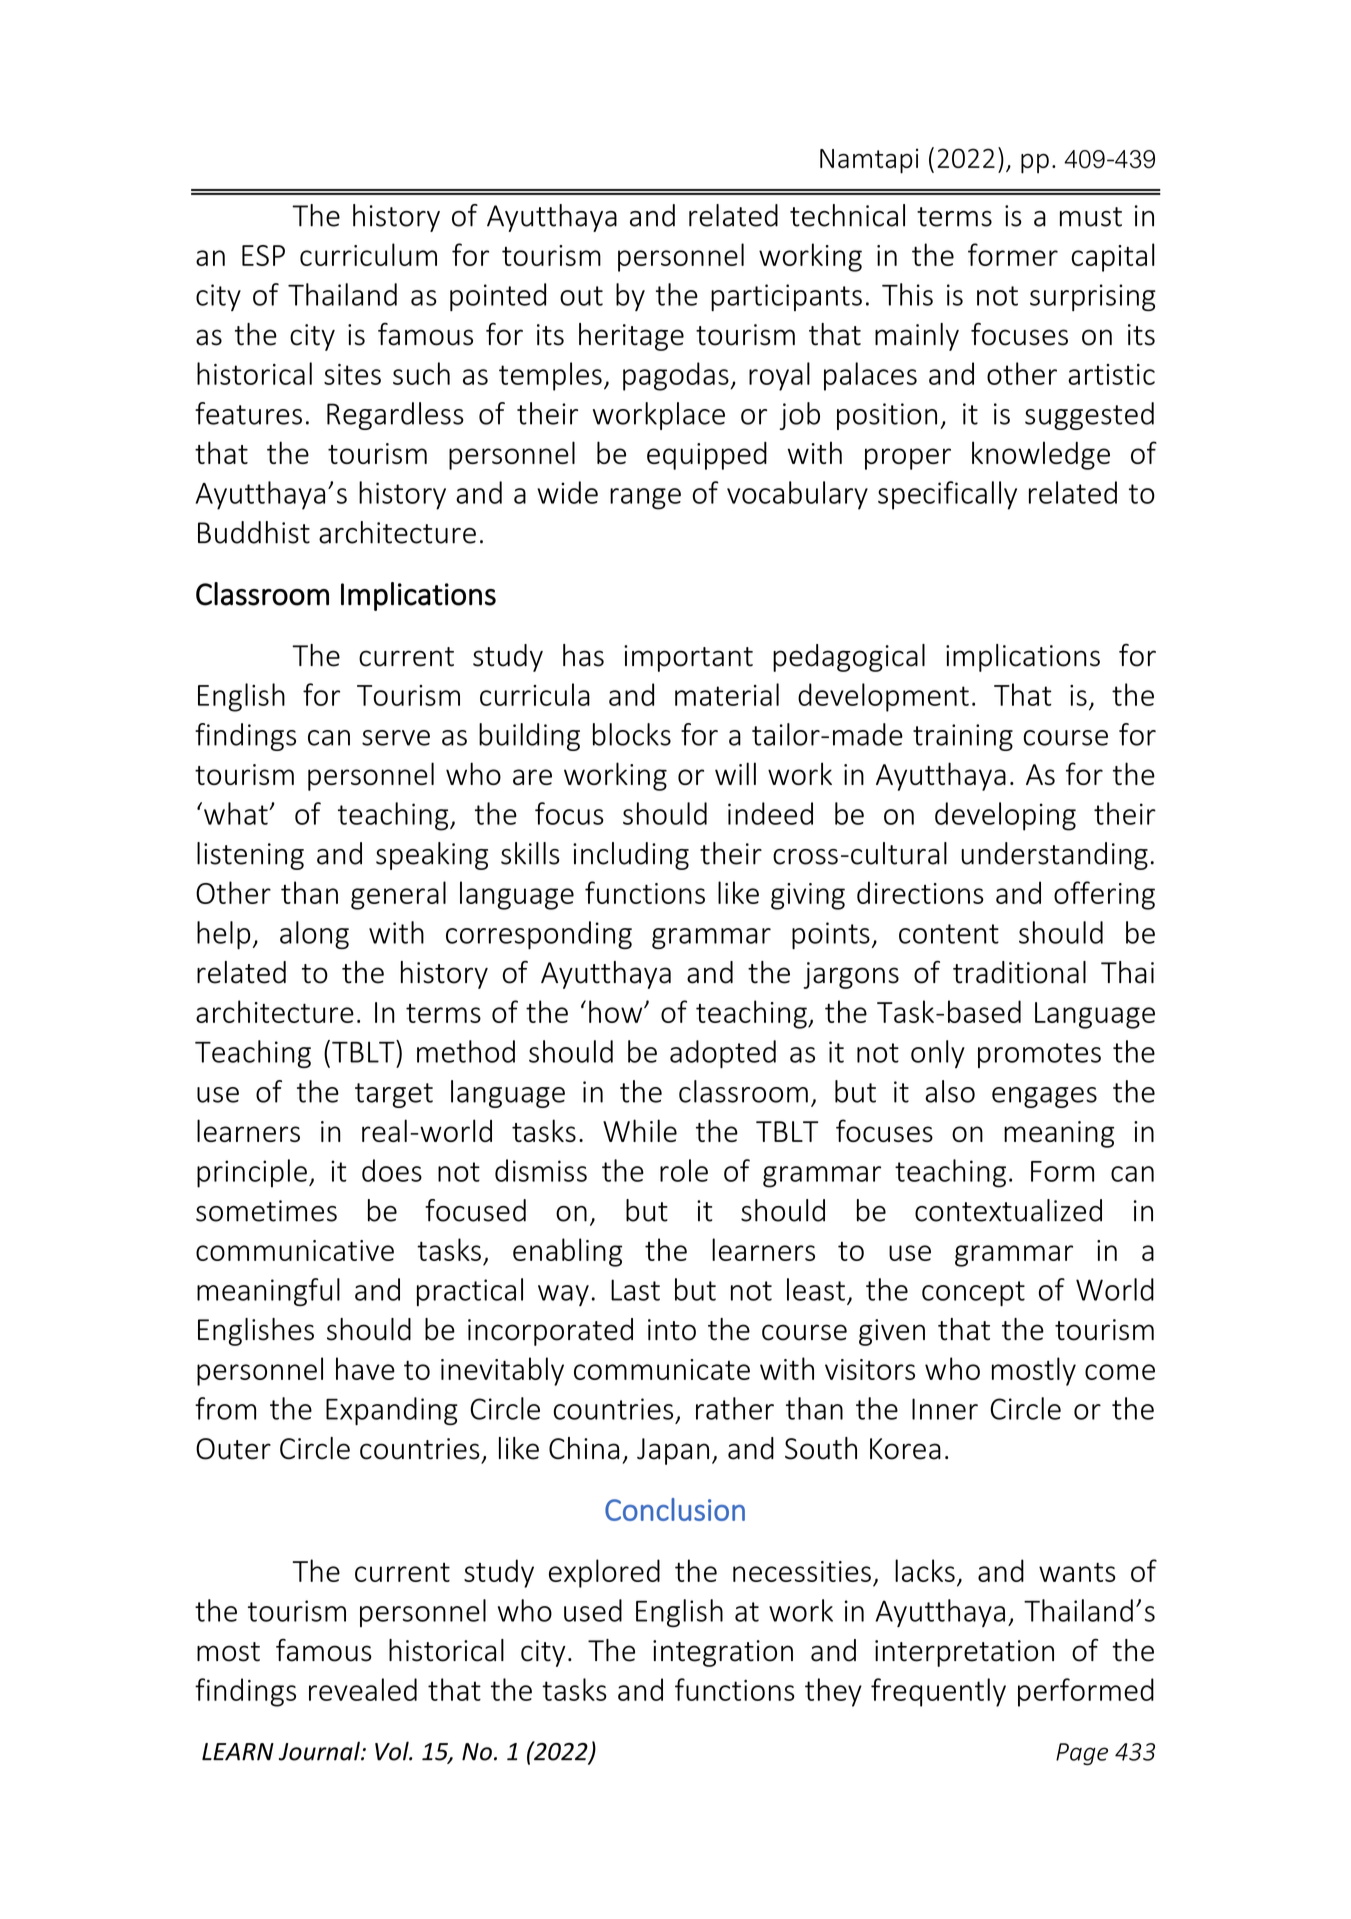 This screenshot has width=1351, height=1919. I want to click on Inner, so click(945, 1409).
